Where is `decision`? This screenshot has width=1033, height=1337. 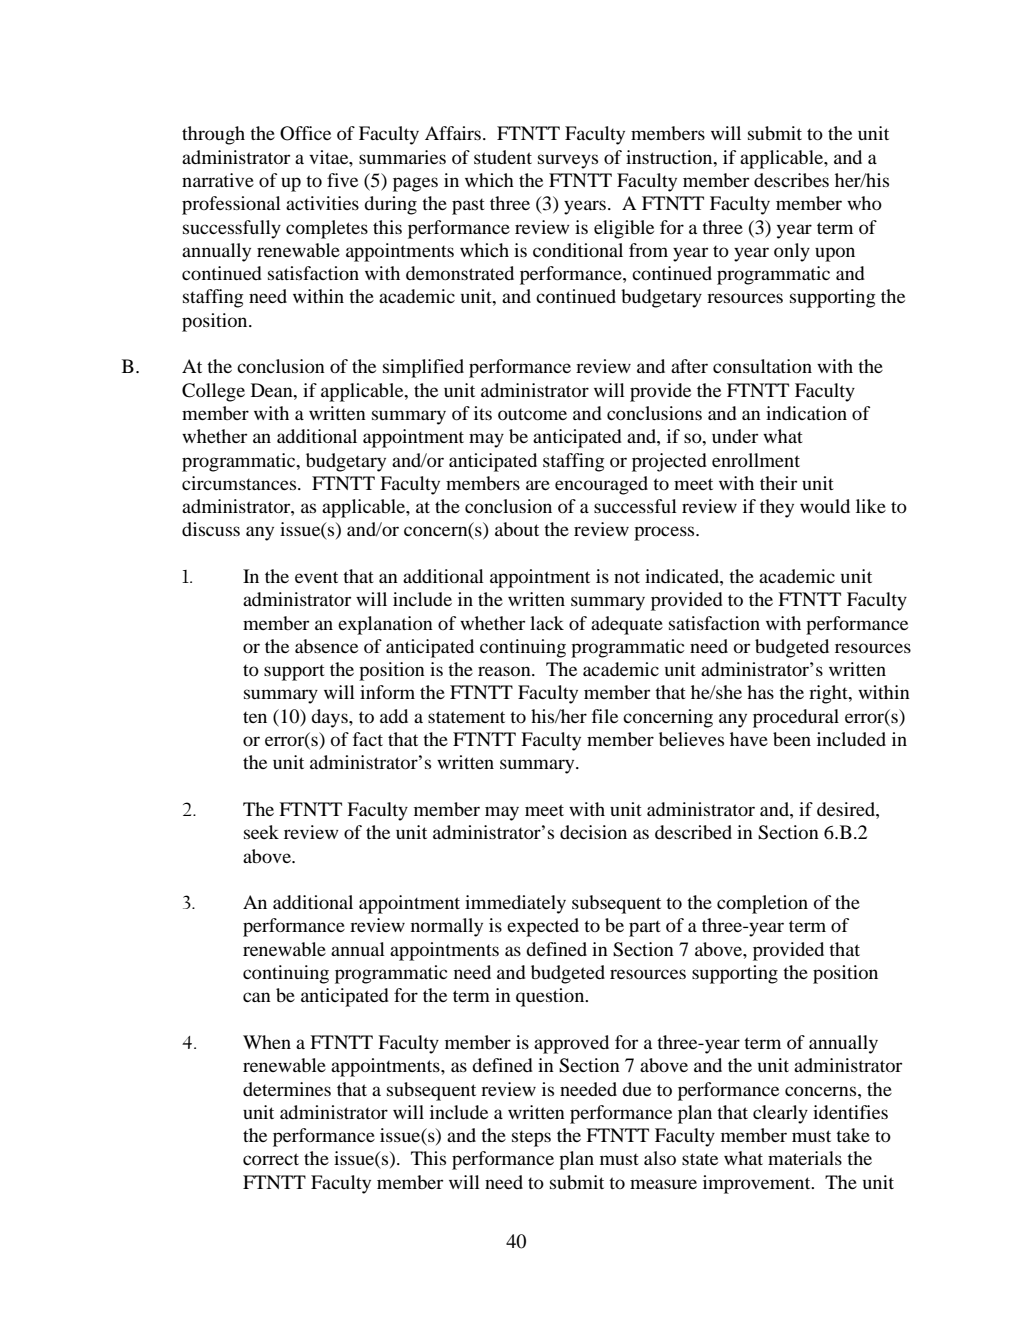 decision is located at coordinates (593, 832).
